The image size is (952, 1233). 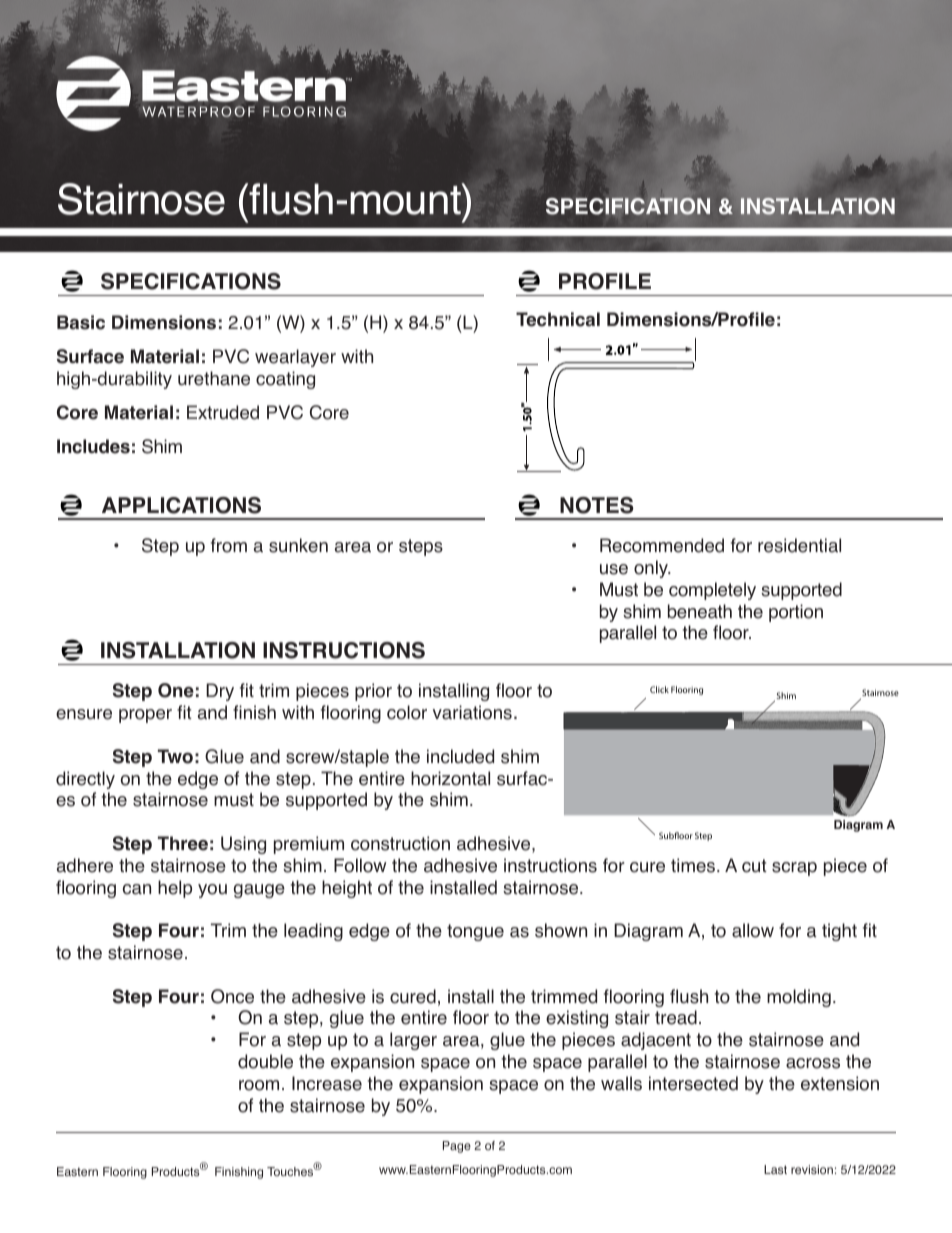 I want to click on NOTES, so click(x=597, y=505).
